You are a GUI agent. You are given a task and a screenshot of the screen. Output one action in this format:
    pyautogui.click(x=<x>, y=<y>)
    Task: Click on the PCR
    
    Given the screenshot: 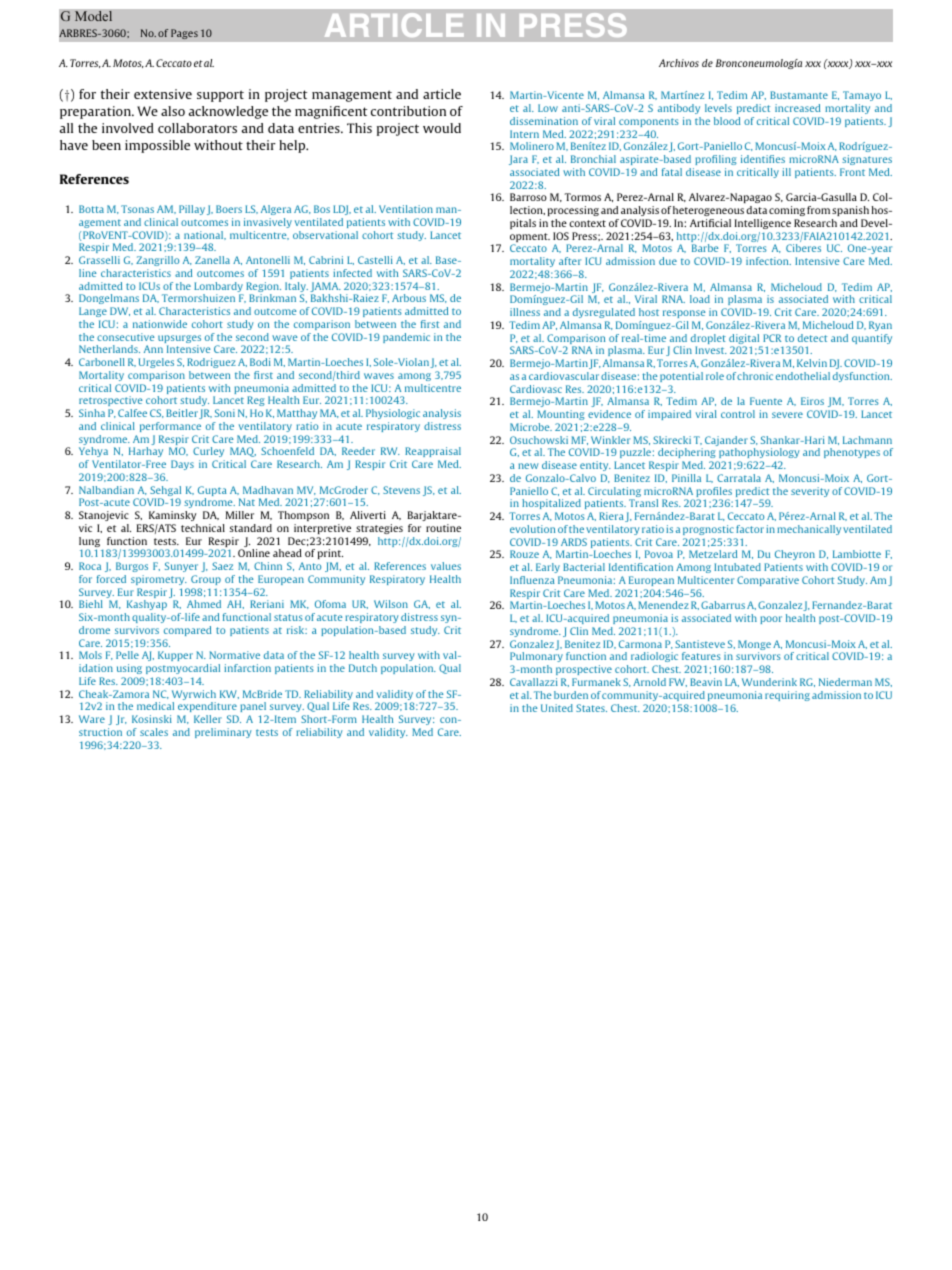 What is the action you would take?
    pyautogui.click(x=772, y=338)
